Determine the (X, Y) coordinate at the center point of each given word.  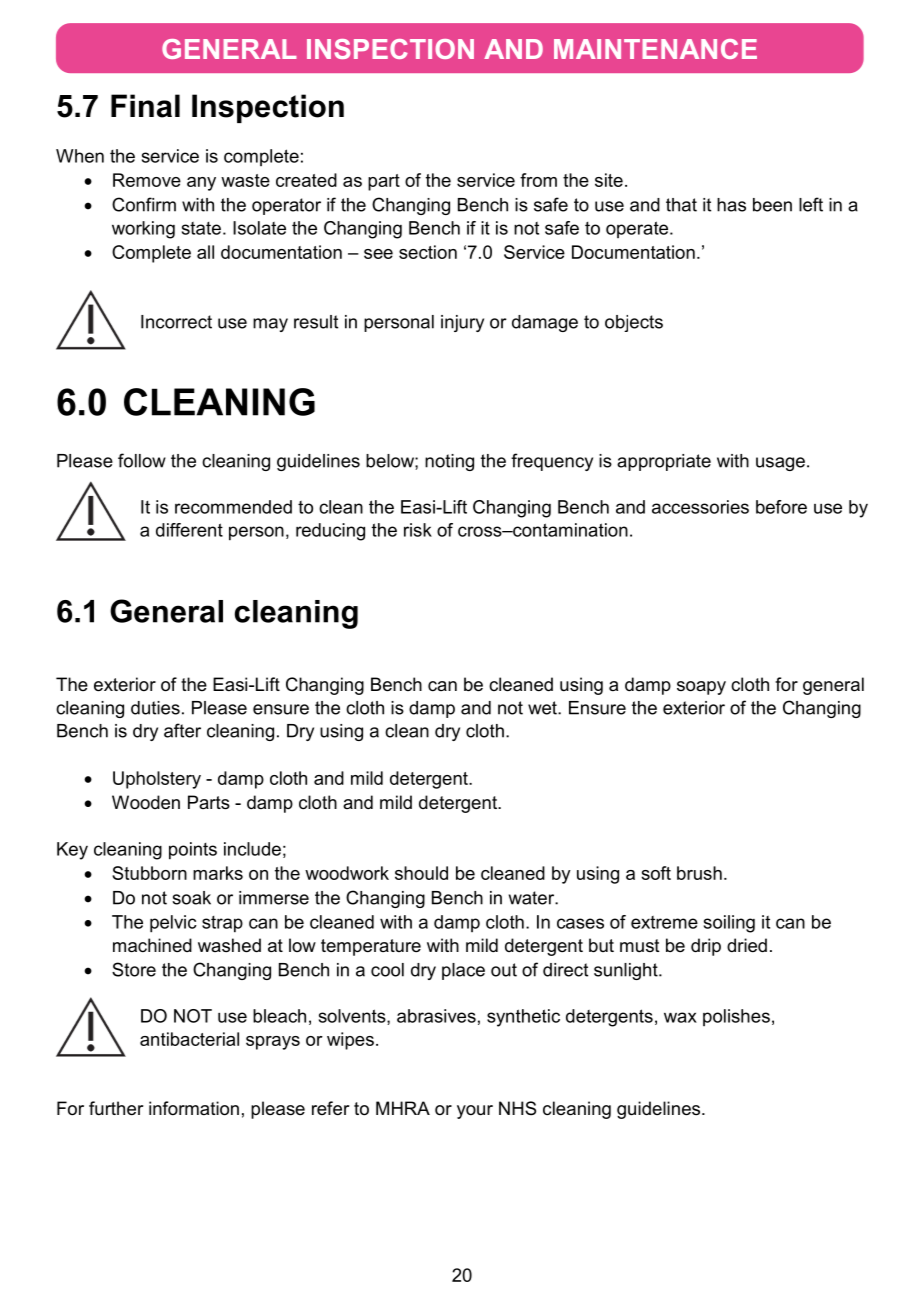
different (189, 530)
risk (418, 530)
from (538, 180)
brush (699, 873)
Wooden (146, 802)
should (421, 873)
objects (634, 323)
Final (145, 106)
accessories (700, 507)
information (194, 1108)
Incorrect (176, 322)
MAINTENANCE (655, 49)
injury (462, 323)
